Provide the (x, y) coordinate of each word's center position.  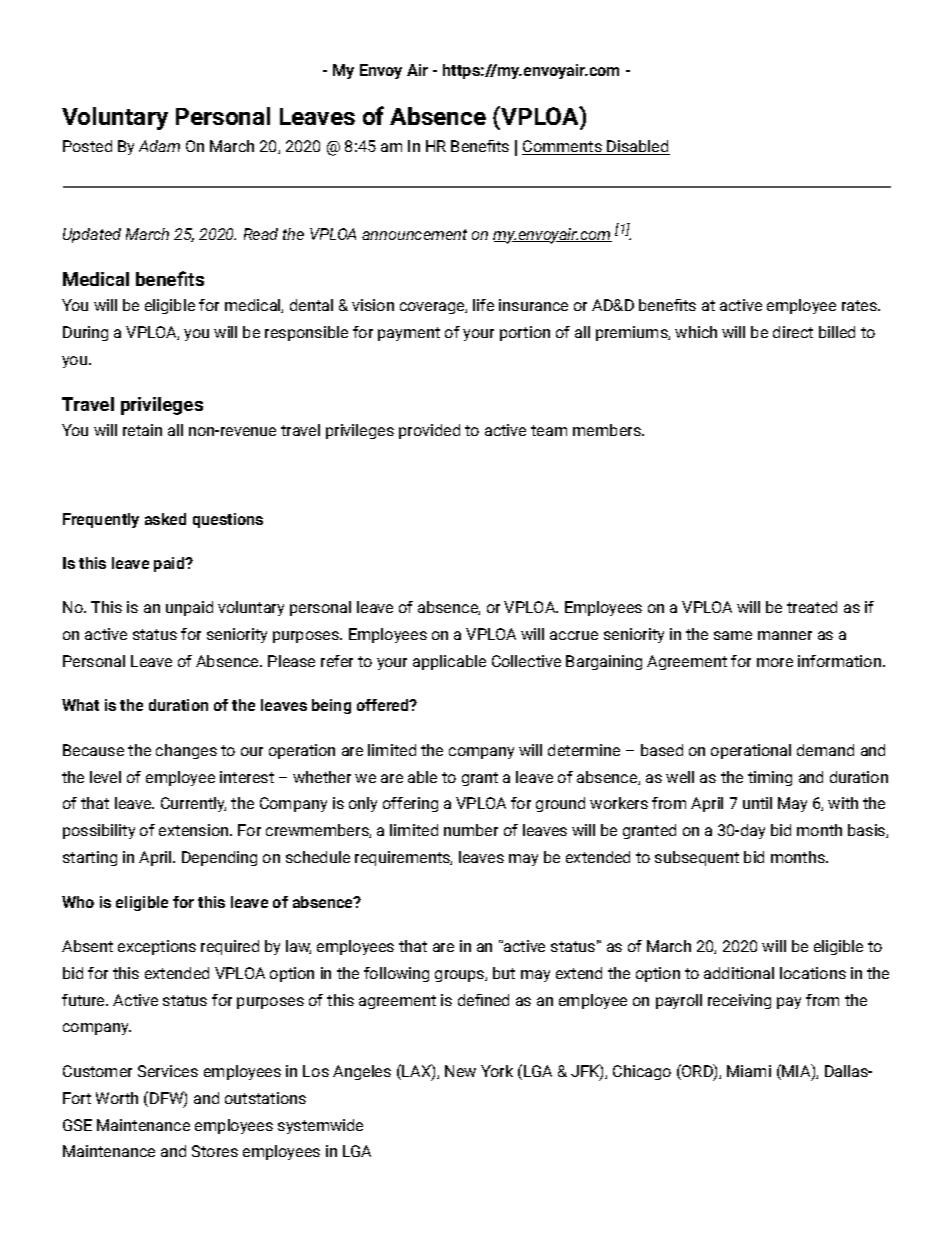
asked (165, 519)
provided (429, 431)
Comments (563, 147)
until (757, 803)
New (460, 1071)
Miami (749, 1071)
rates (860, 305)
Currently (193, 804)
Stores (215, 1151)
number (471, 830)
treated (812, 607)
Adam (159, 146)
